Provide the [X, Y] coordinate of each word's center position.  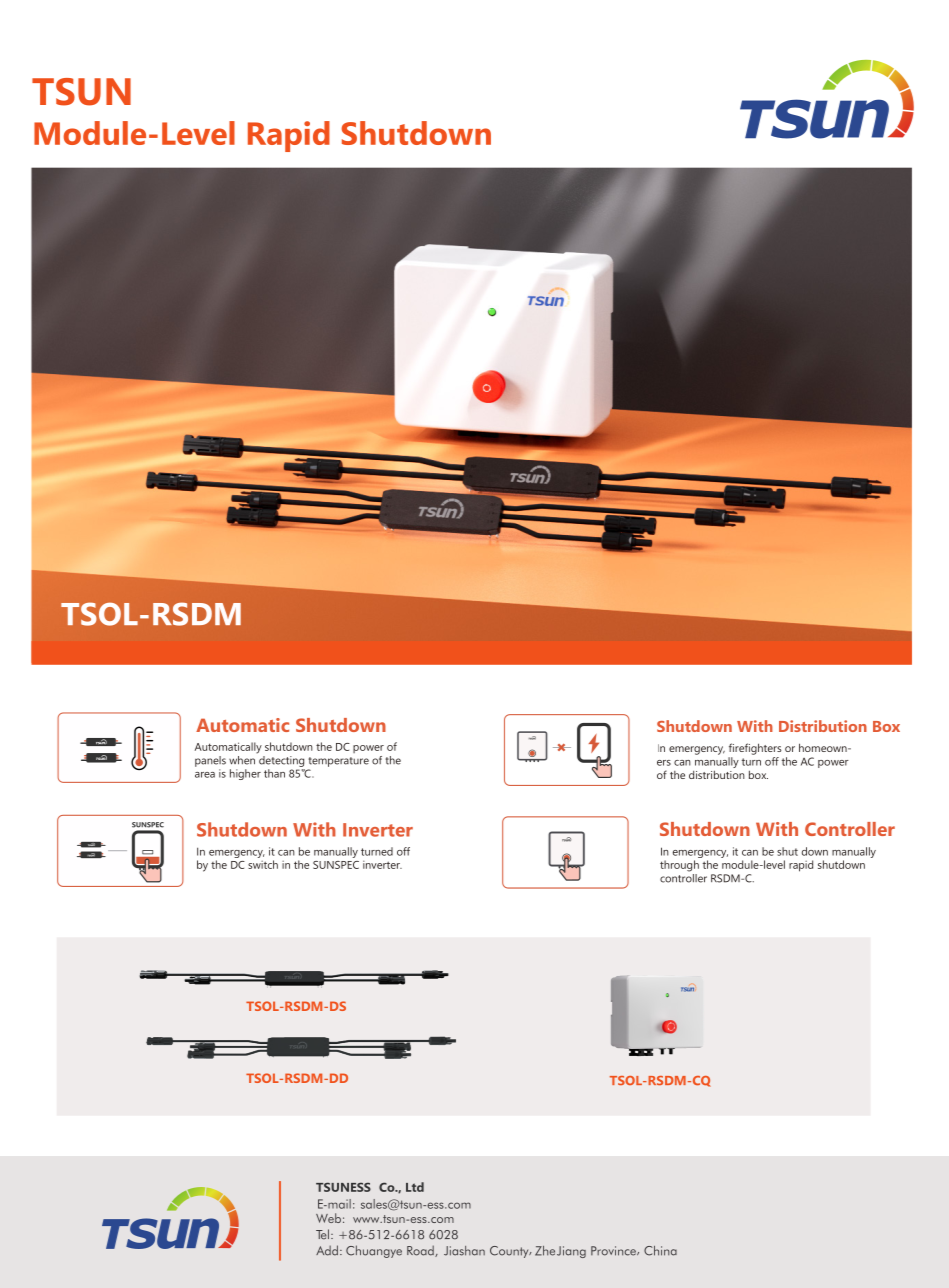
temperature [338, 762]
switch [263, 864]
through [679, 866]
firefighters [755, 749]
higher [245, 774]
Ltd [415, 1187]
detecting [280, 760]
